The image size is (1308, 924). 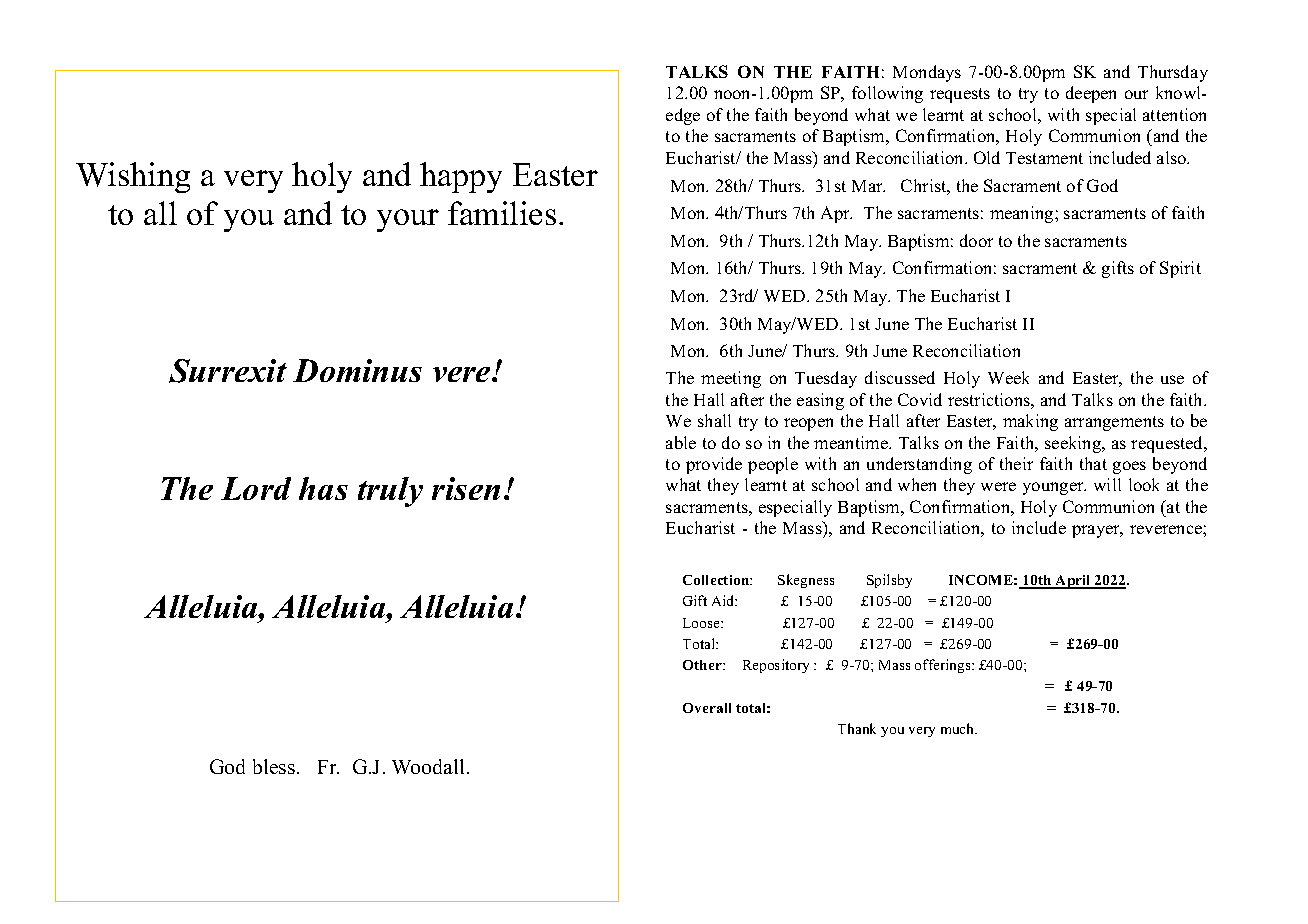 I want to click on meaning, so click(x=1023, y=214).
